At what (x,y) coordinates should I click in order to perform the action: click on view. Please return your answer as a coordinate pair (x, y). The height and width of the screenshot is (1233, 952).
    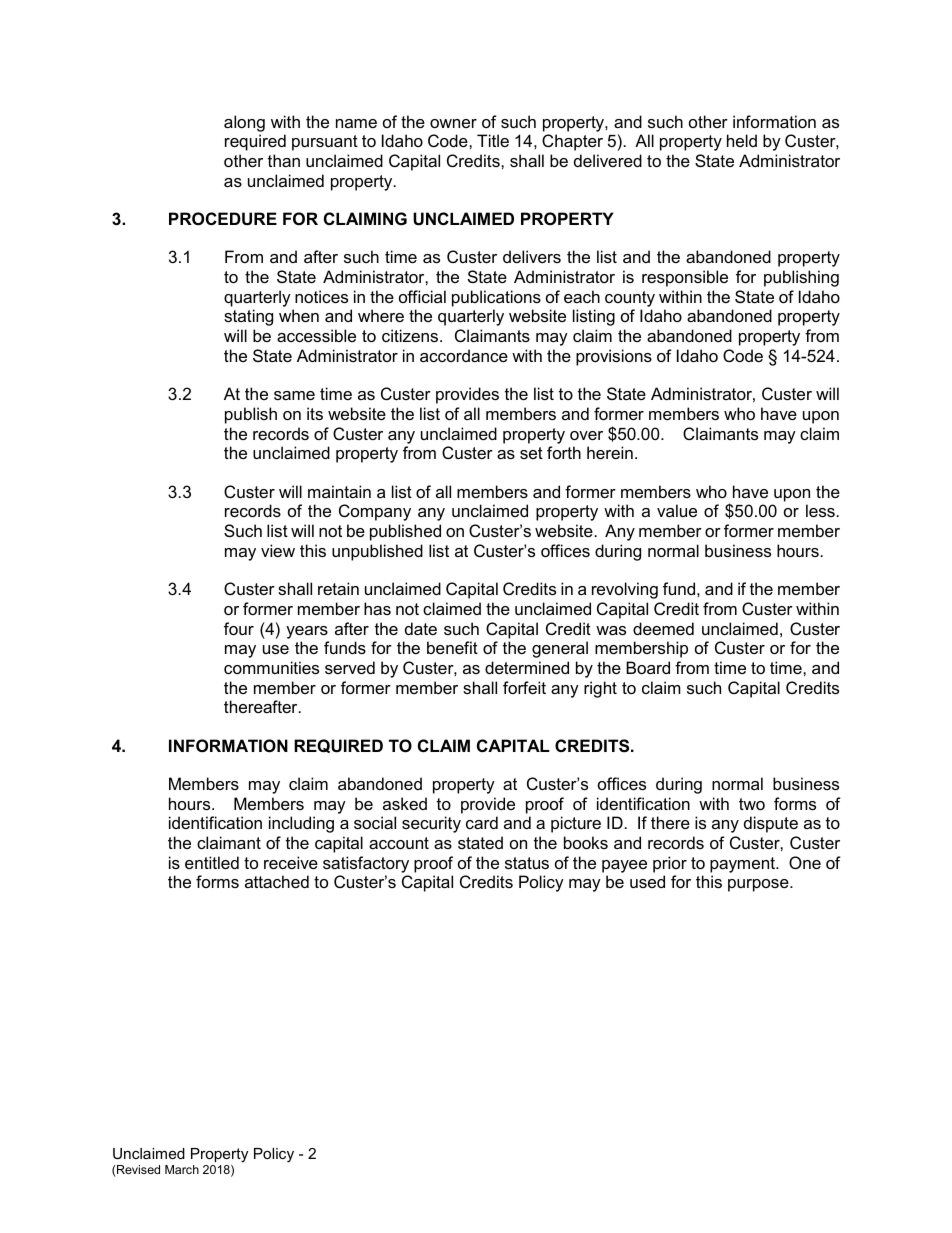
    Looking at the image, I should click on (278, 550).
